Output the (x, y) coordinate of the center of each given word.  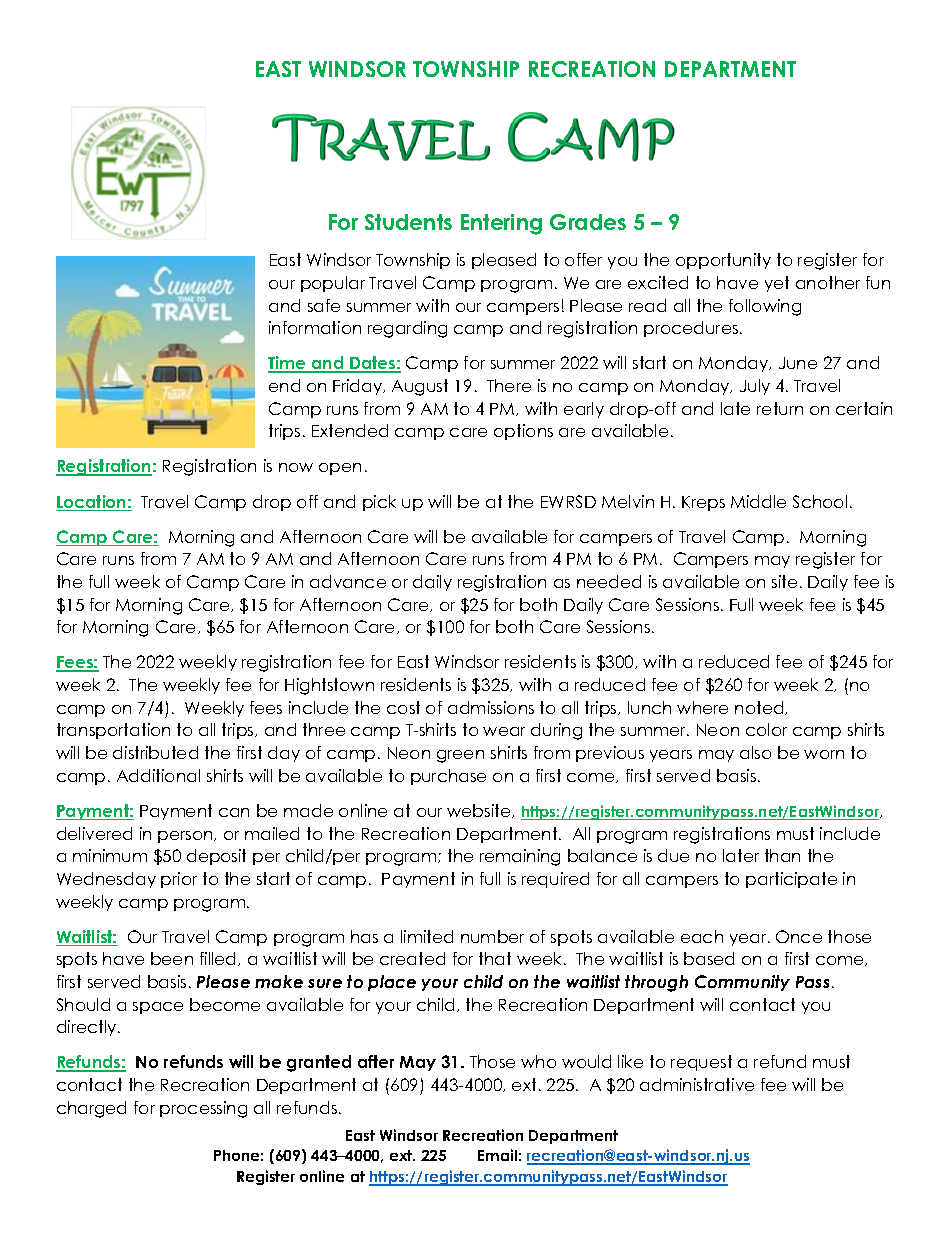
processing (203, 1109)
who (538, 1061)
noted (760, 708)
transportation (113, 731)
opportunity (723, 261)
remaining (520, 857)
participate (791, 880)
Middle (758, 501)
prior (179, 880)
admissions (491, 707)
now (296, 467)
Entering (501, 224)
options (523, 432)
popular (333, 284)
